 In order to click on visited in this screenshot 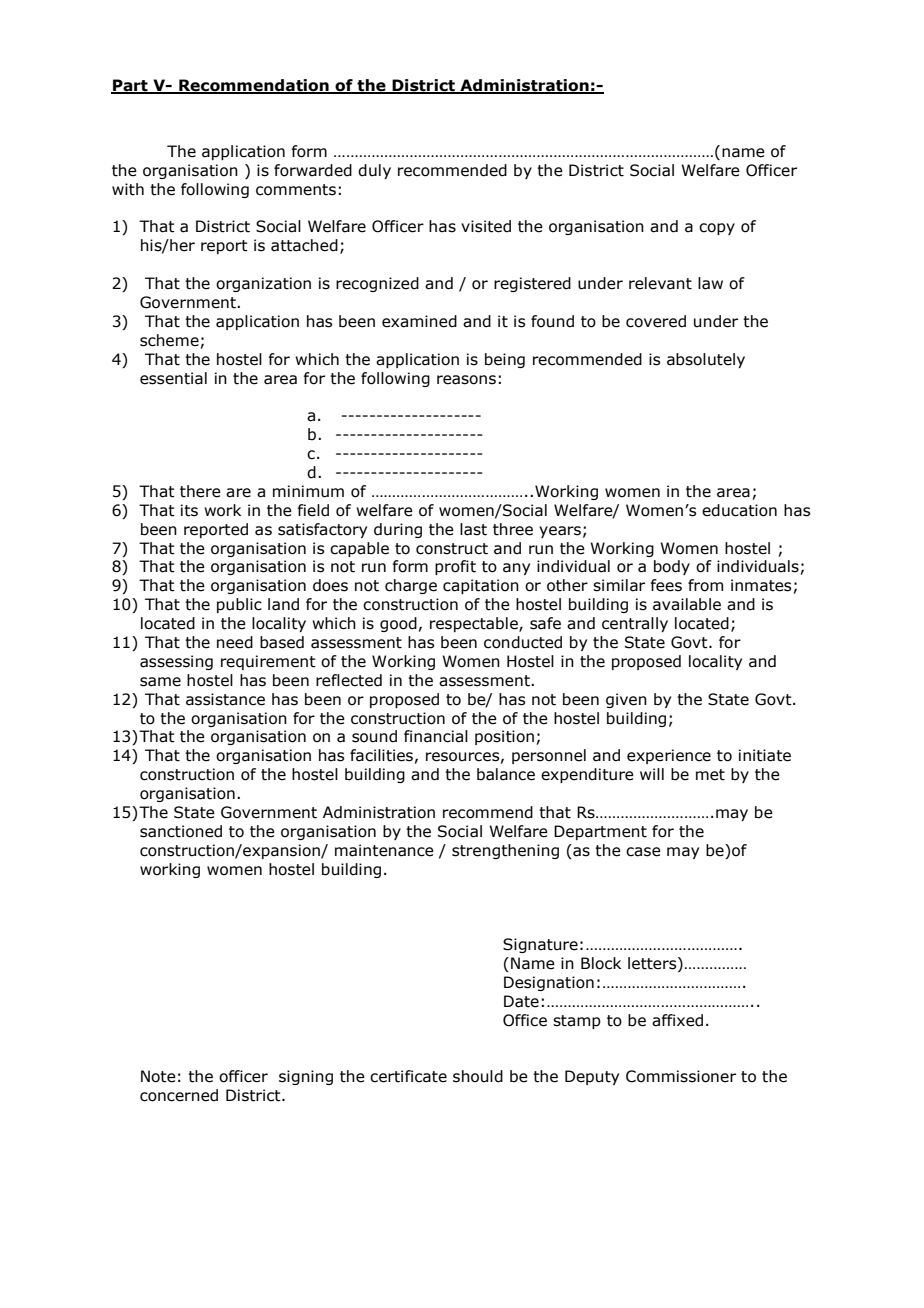, I will do `click(486, 226)`.
